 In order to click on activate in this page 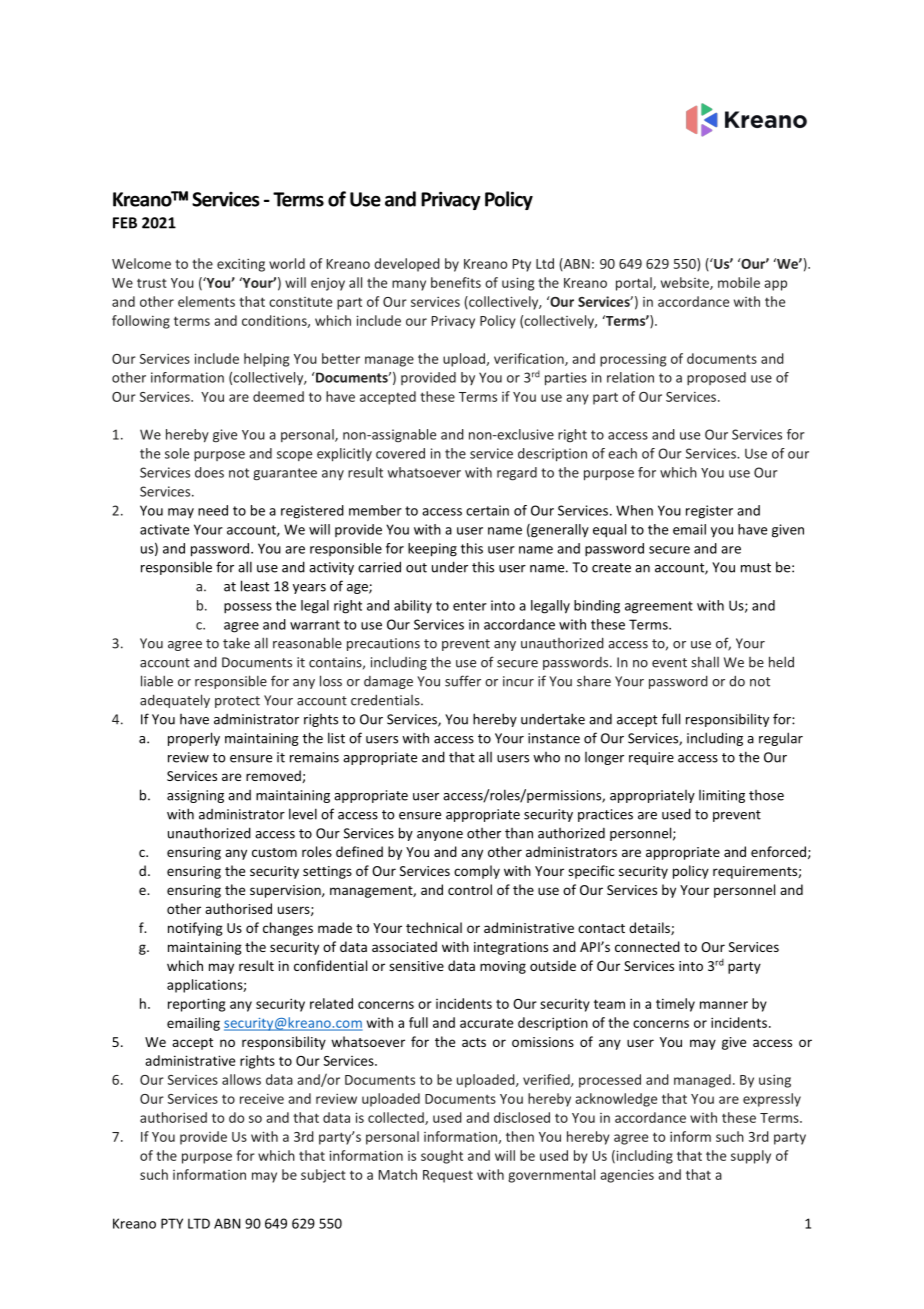, I will do `click(164, 529)`.
